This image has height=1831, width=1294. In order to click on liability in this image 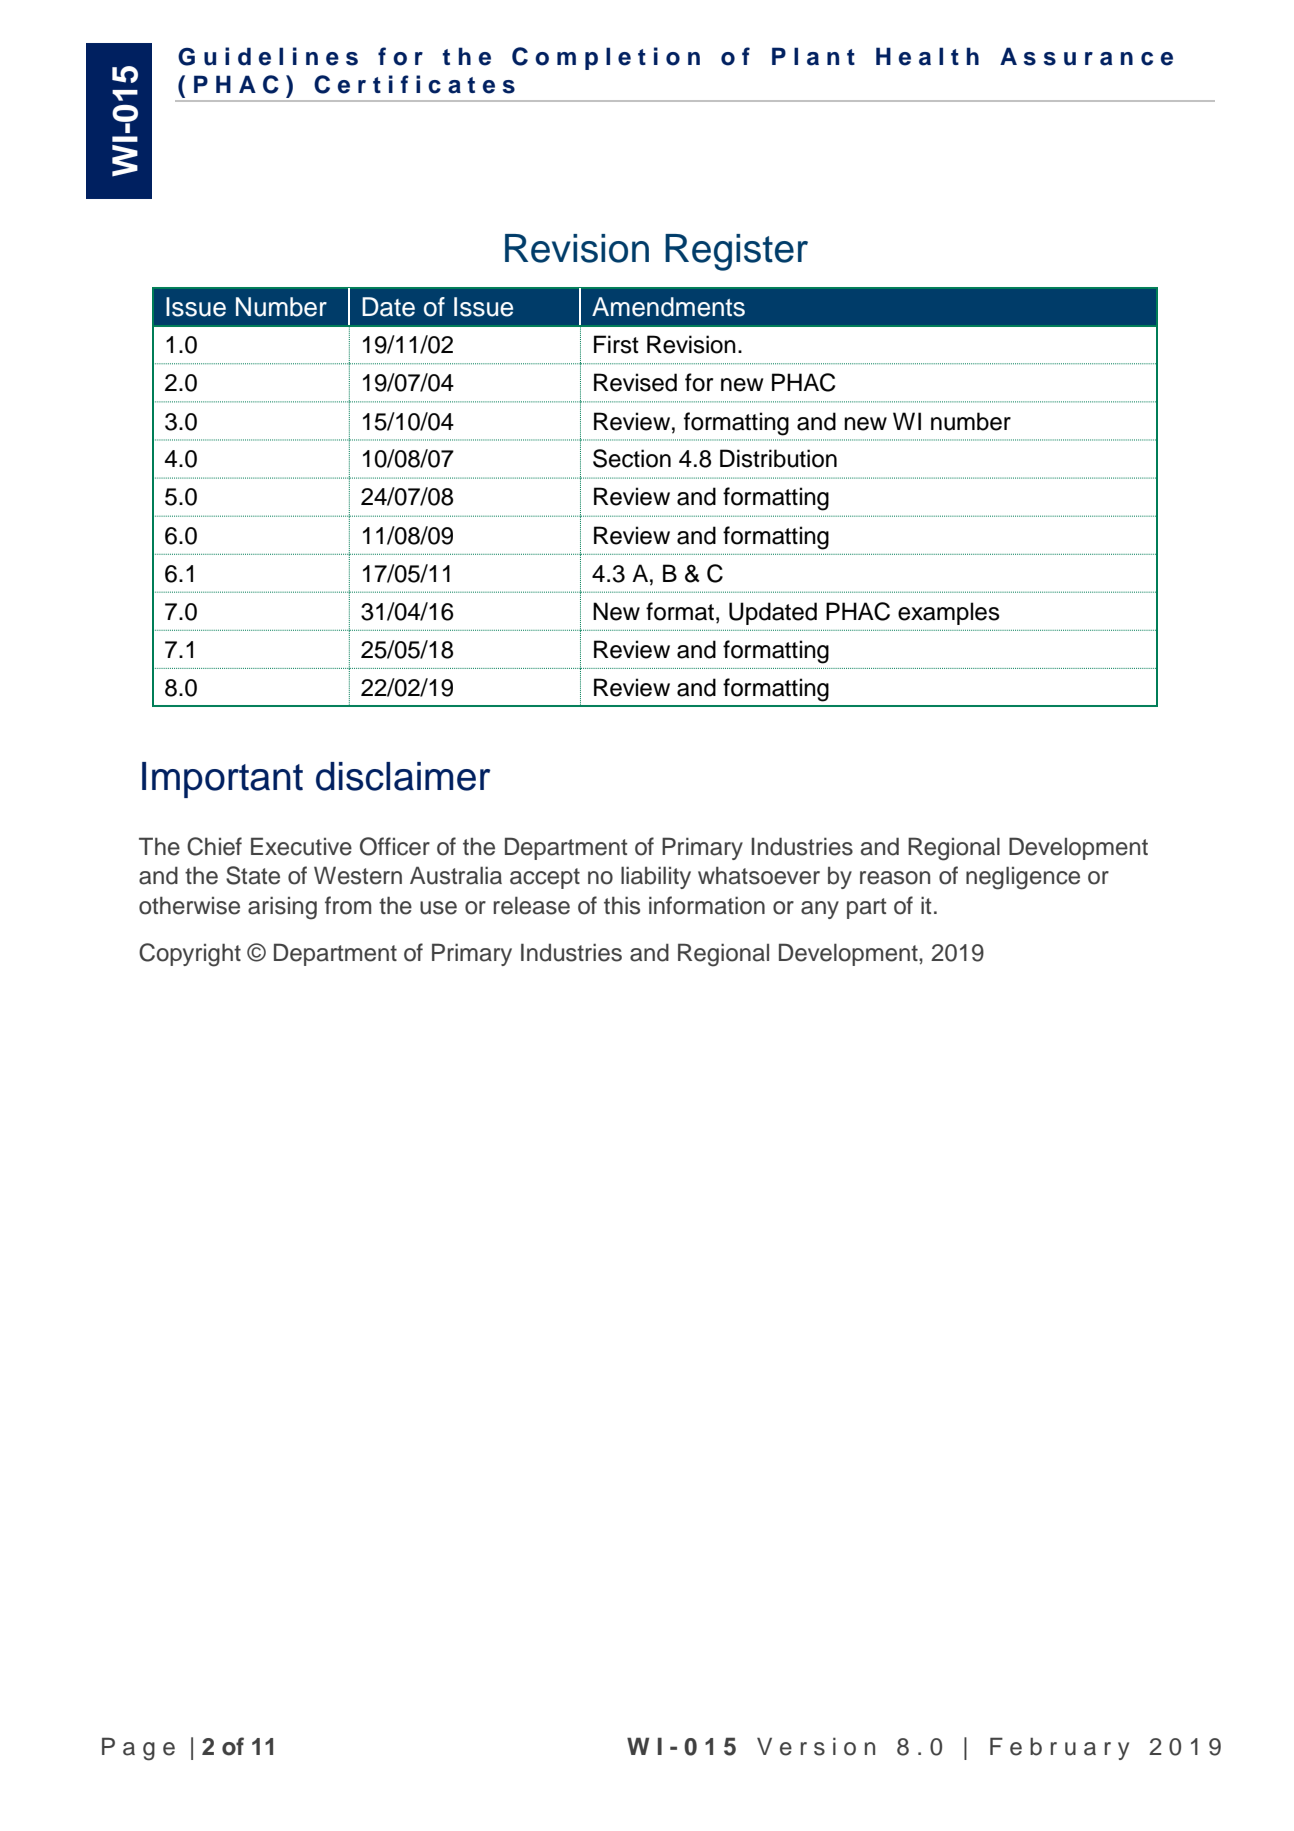, I will do `click(656, 877)`.
